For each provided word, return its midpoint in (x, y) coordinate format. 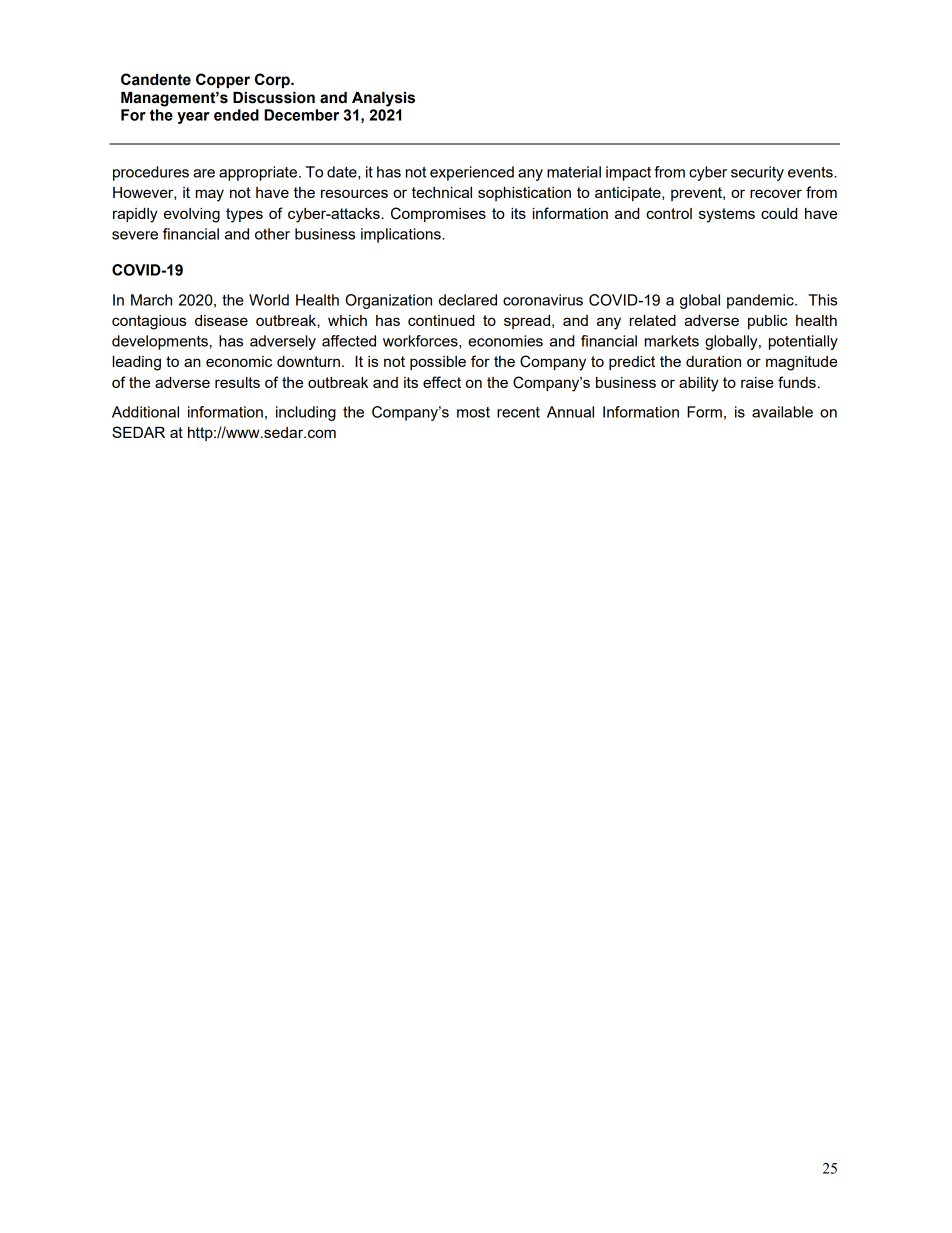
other (272, 234)
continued (441, 320)
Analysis (383, 99)
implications (402, 235)
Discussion (274, 98)
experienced (472, 173)
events (811, 172)
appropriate (259, 173)
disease (221, 320)
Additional (145, 412)
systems (727, 215)
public (767, 322)
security (757, 173)
